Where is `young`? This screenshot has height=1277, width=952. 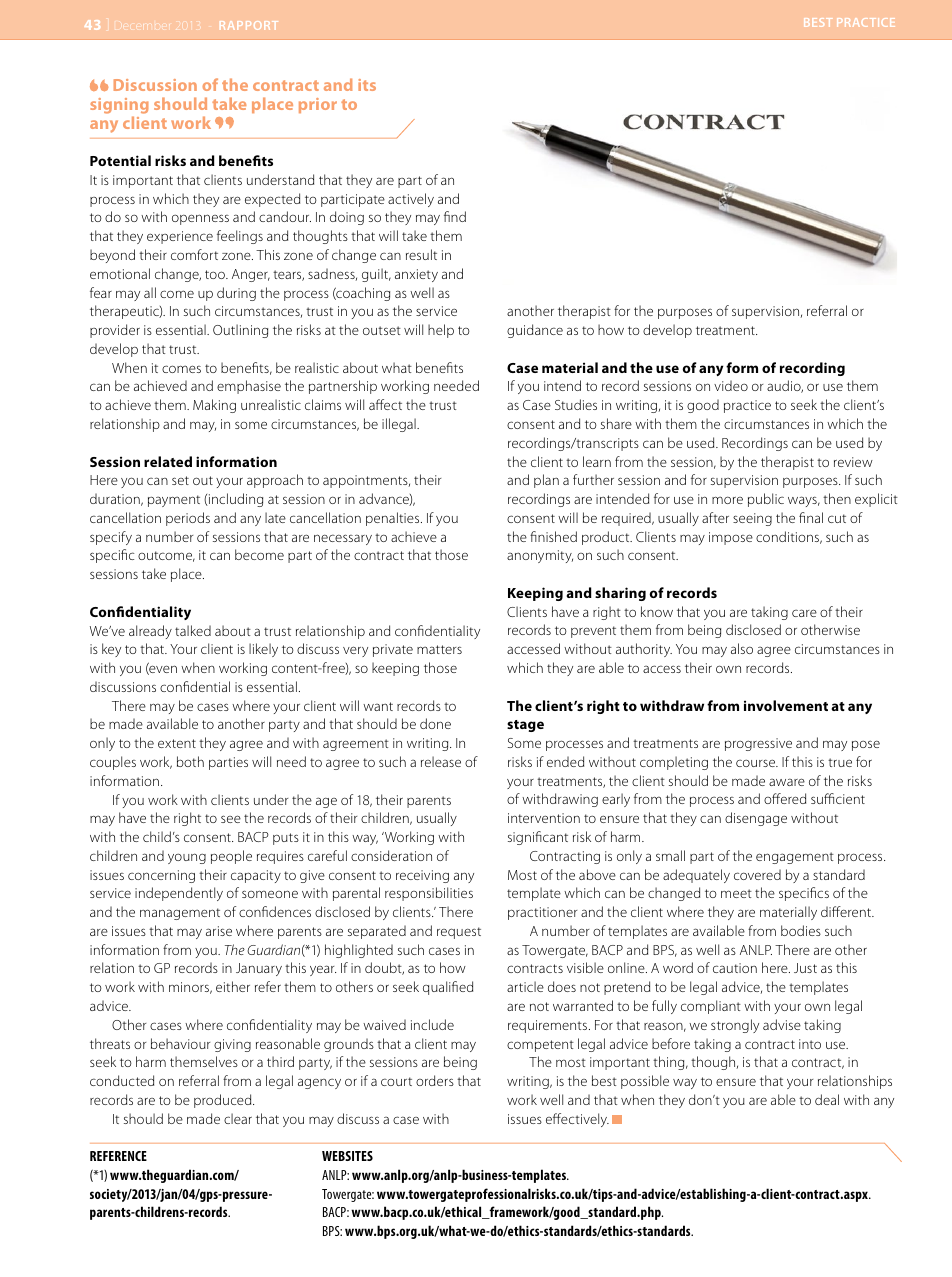
young is located at coordinates (187, 858).
